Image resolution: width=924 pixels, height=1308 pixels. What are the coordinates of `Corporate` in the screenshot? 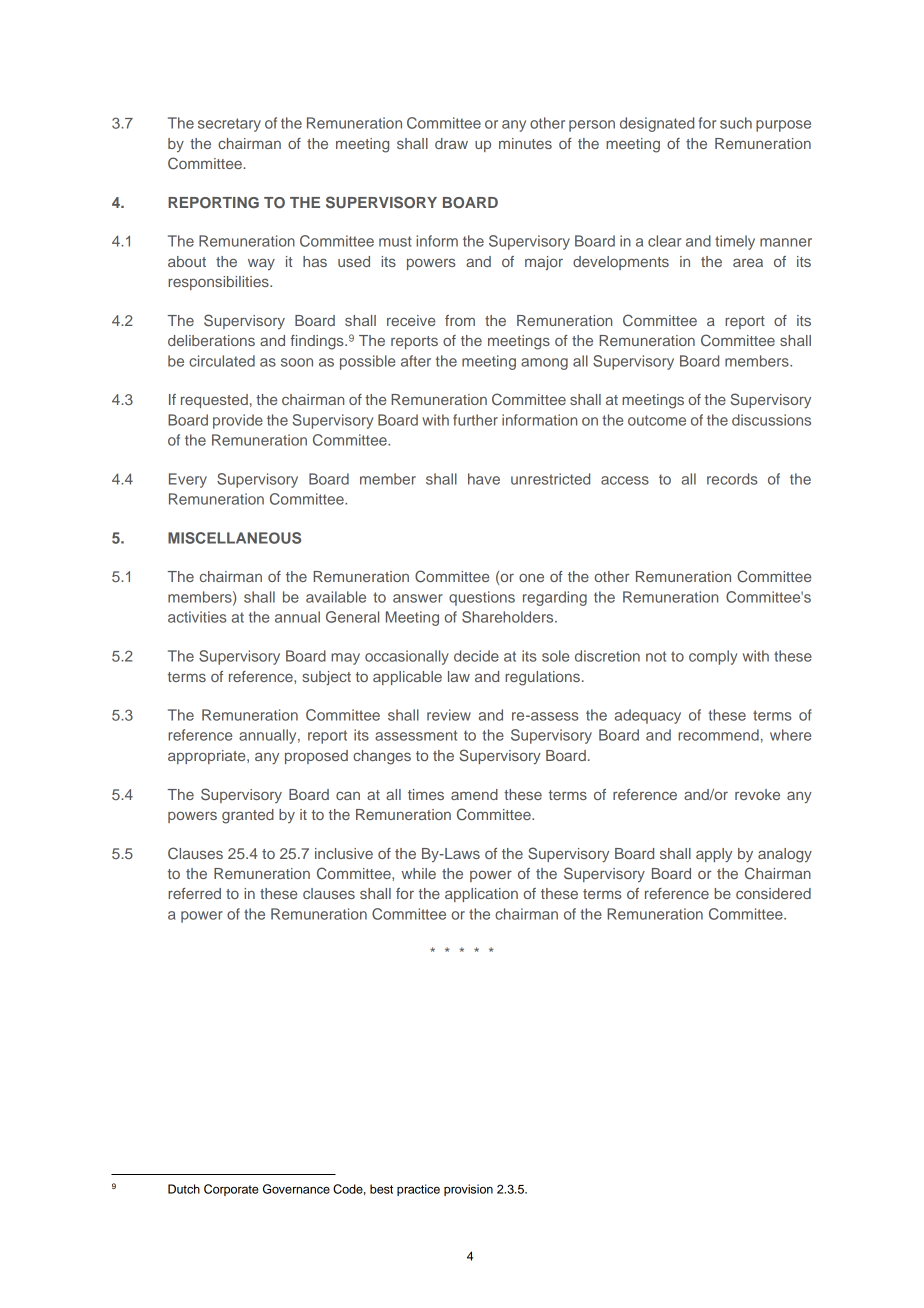 It's located at (231, 1190).
